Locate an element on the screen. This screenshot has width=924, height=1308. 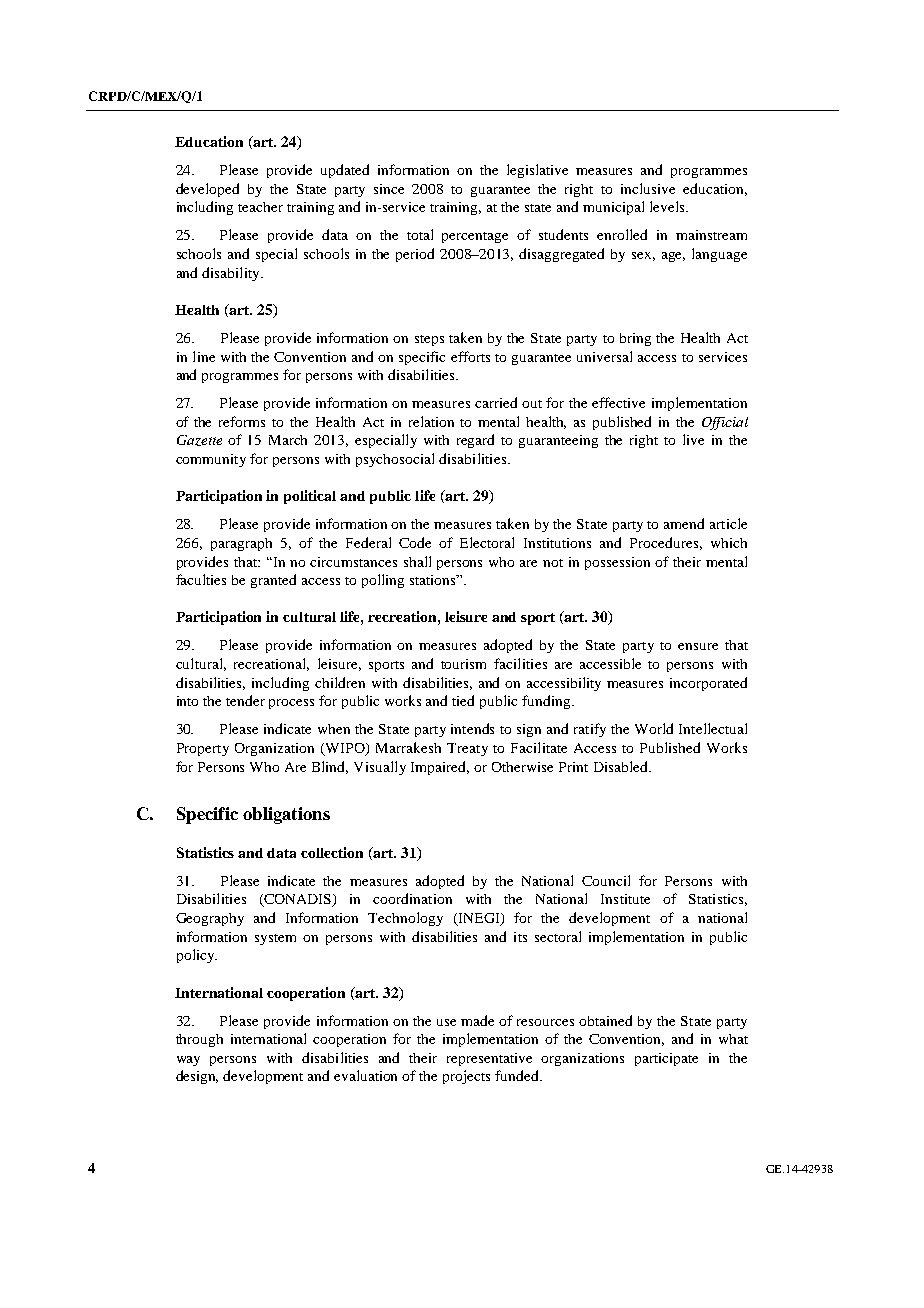
through is located at coordinates (199, 1040).
